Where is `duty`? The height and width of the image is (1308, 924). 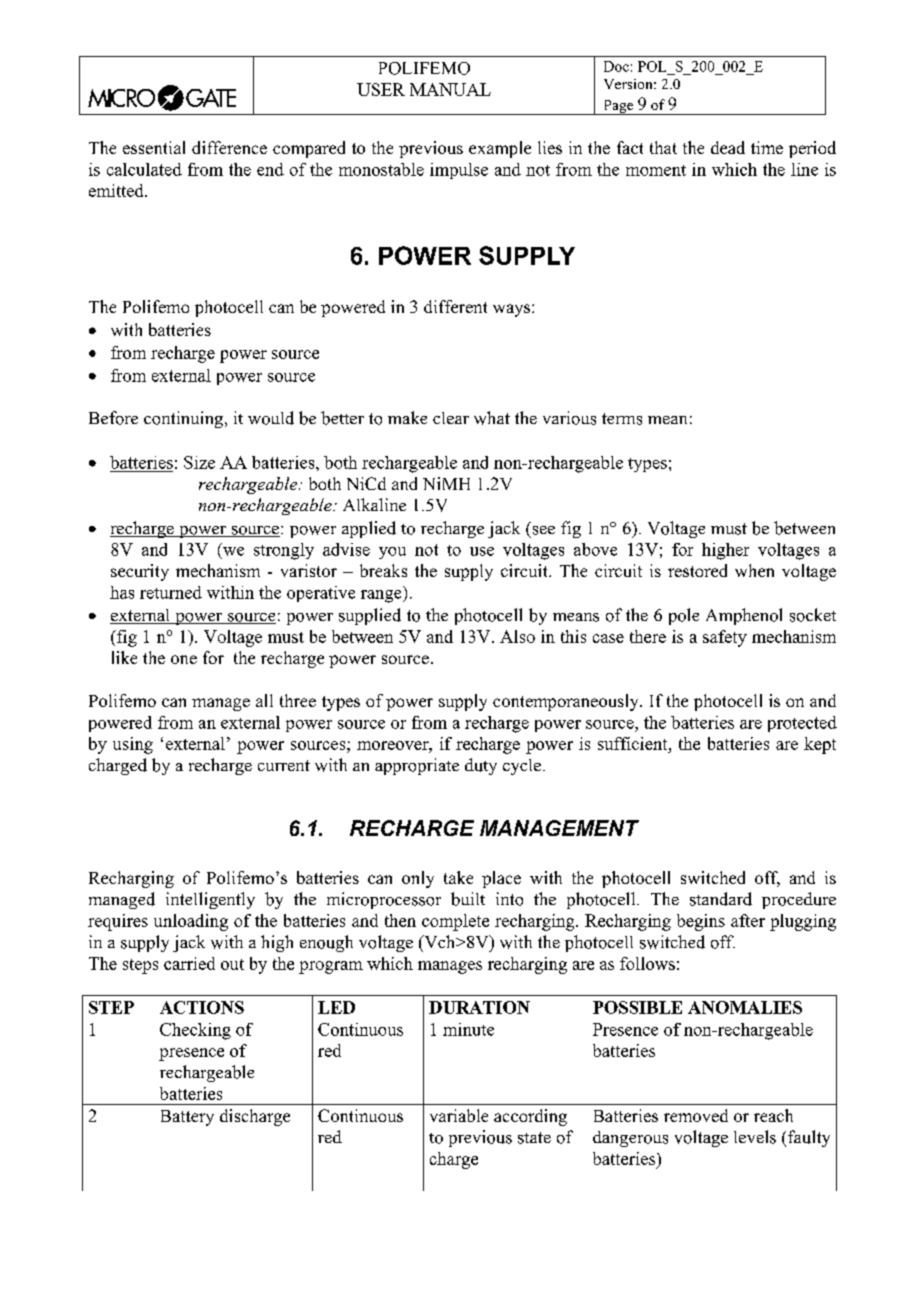 duty is located at coordinates (481, 766).
